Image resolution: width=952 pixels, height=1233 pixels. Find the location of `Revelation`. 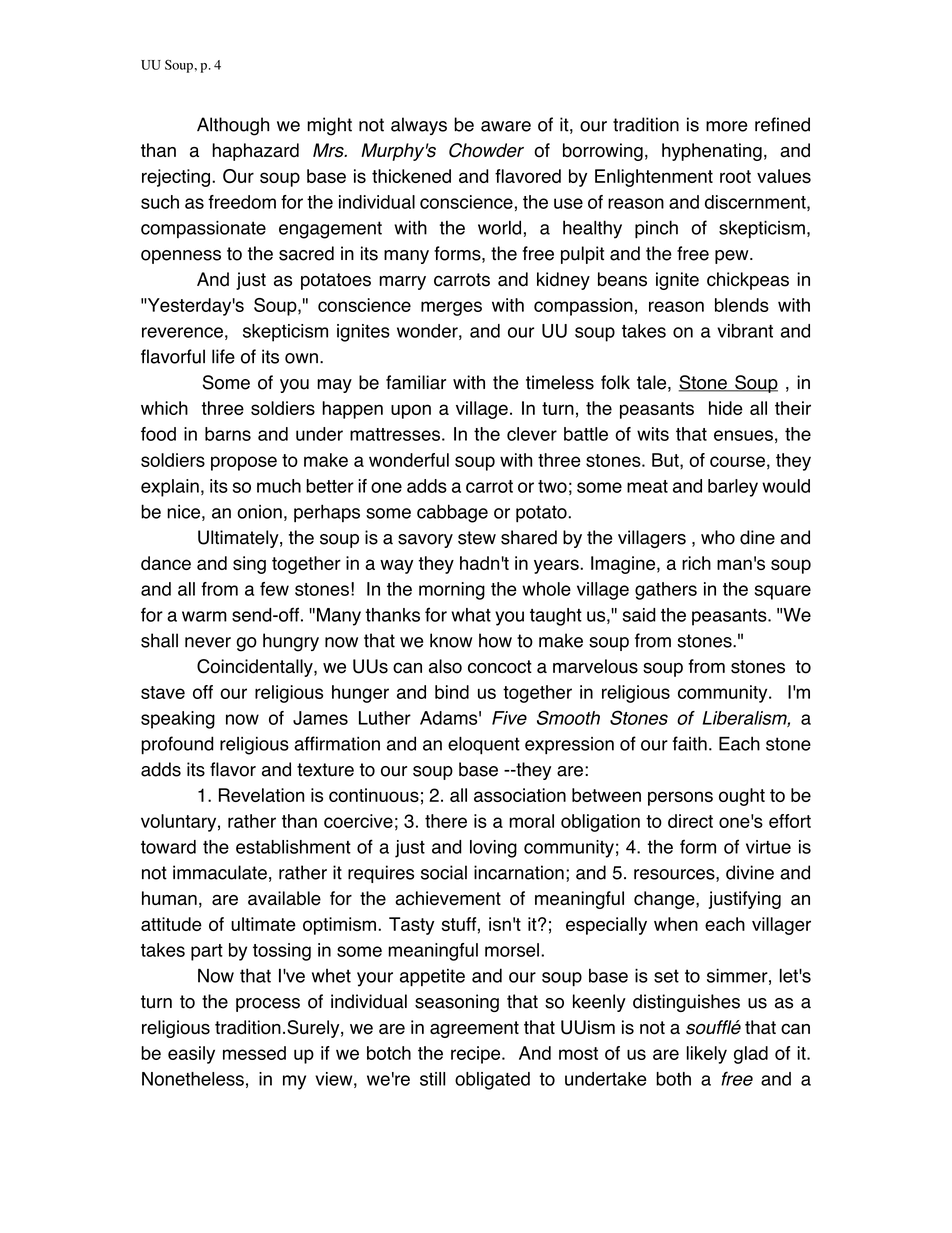

Revelation is located at coordinates (261, 795).
